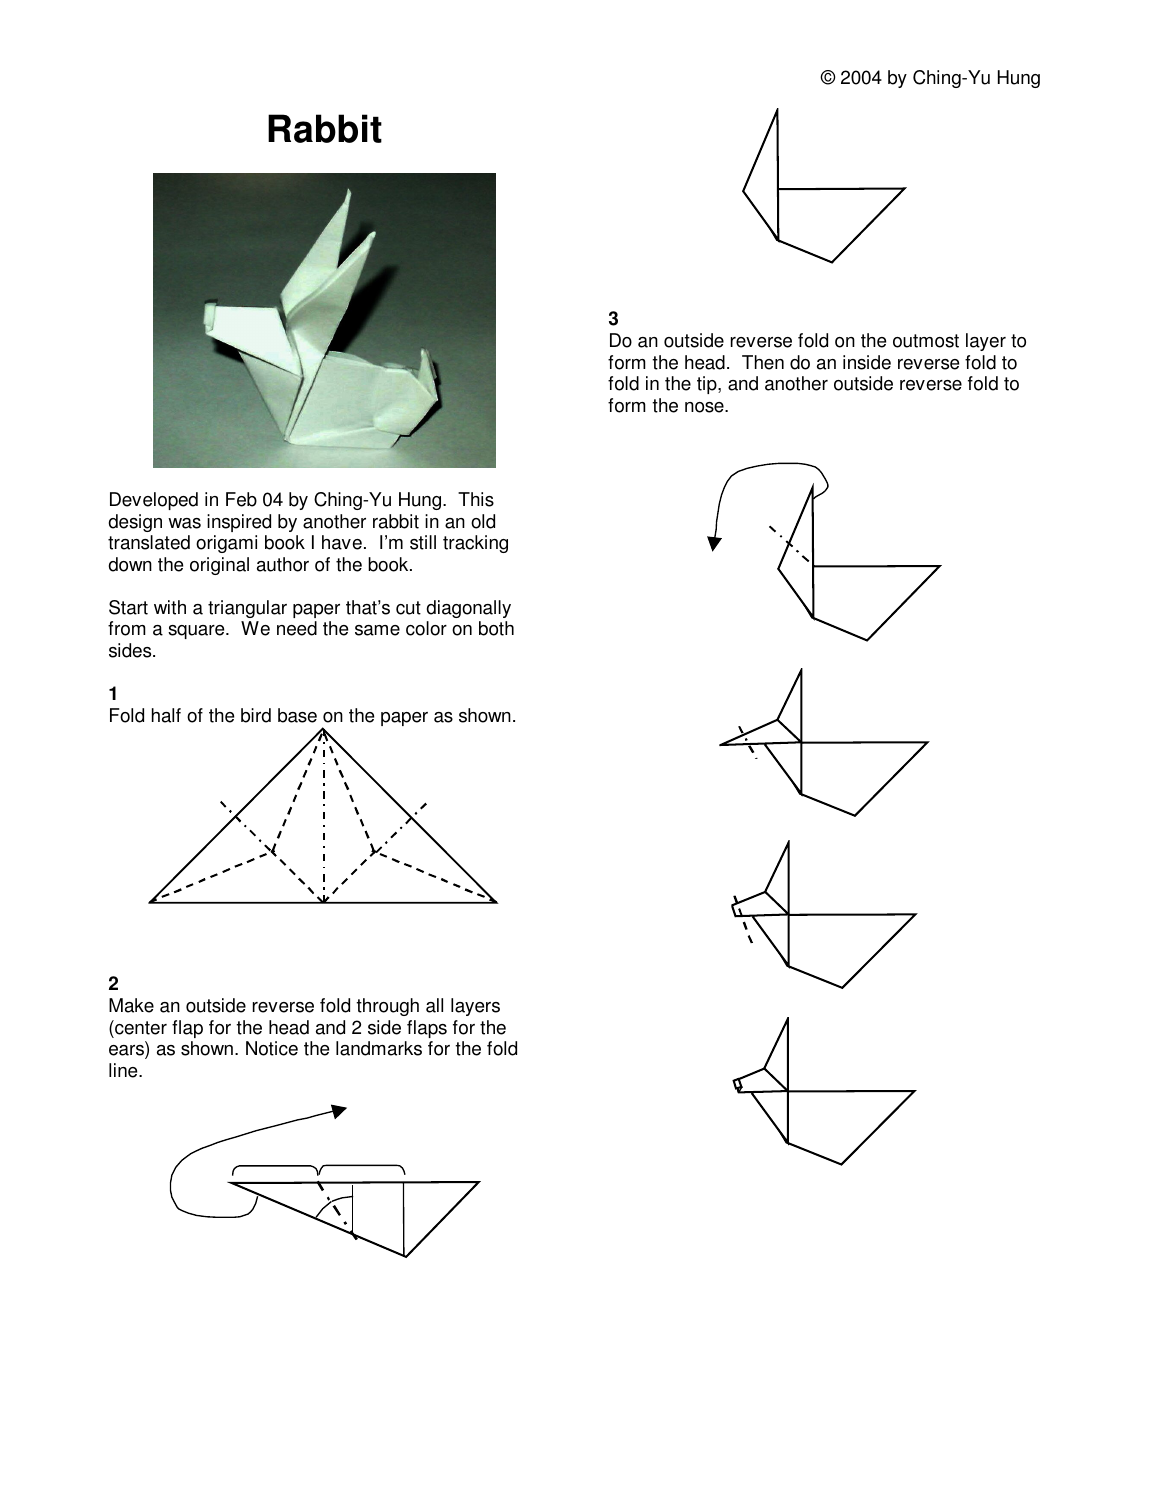  Describe the element at coordinates (297, 715) in the screenshot. I see `base` at that location.
